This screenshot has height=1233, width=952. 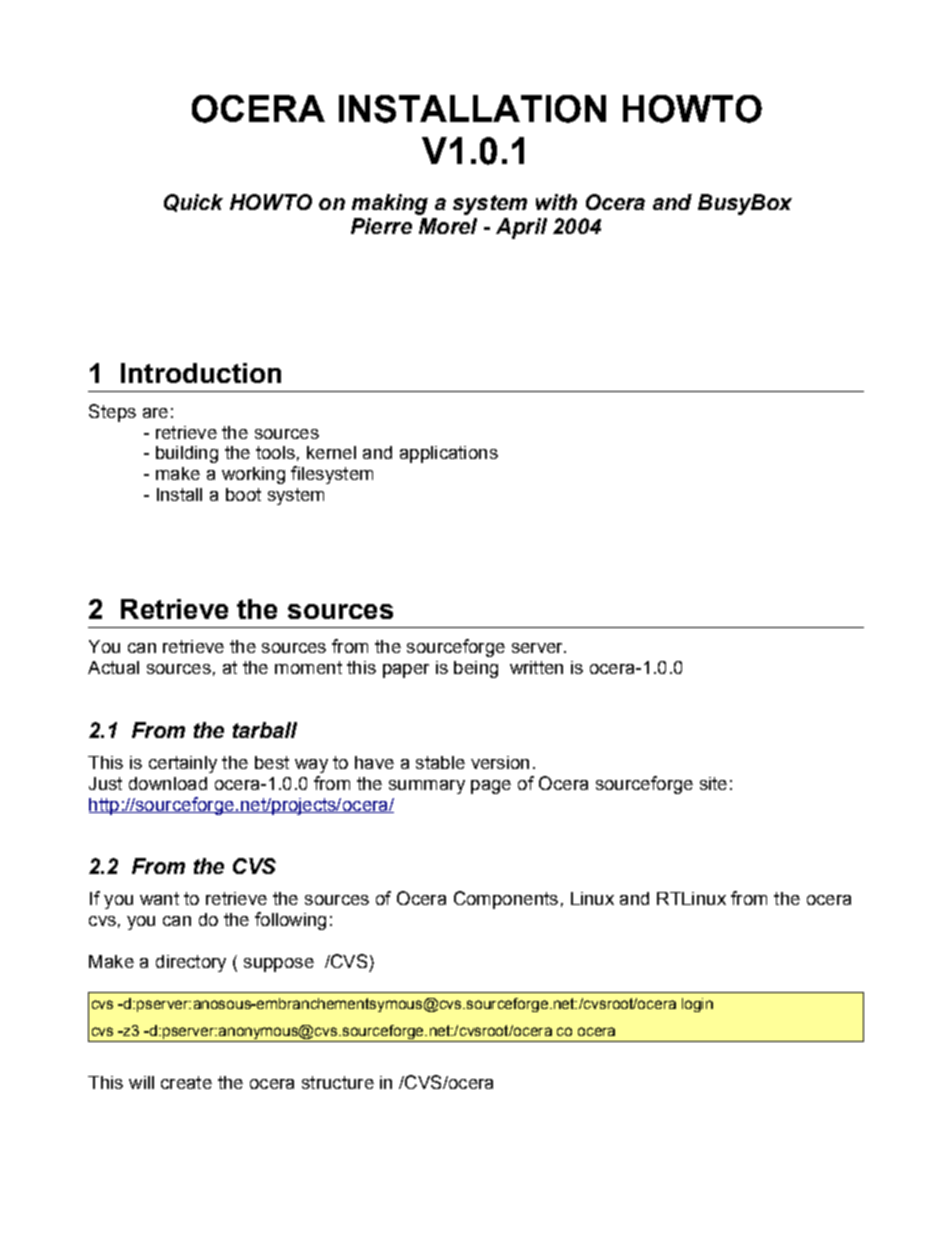 What do you see at coordinates (113, 667) in the screenshot?
I see `Actual` at bounding box center [113, 667].
